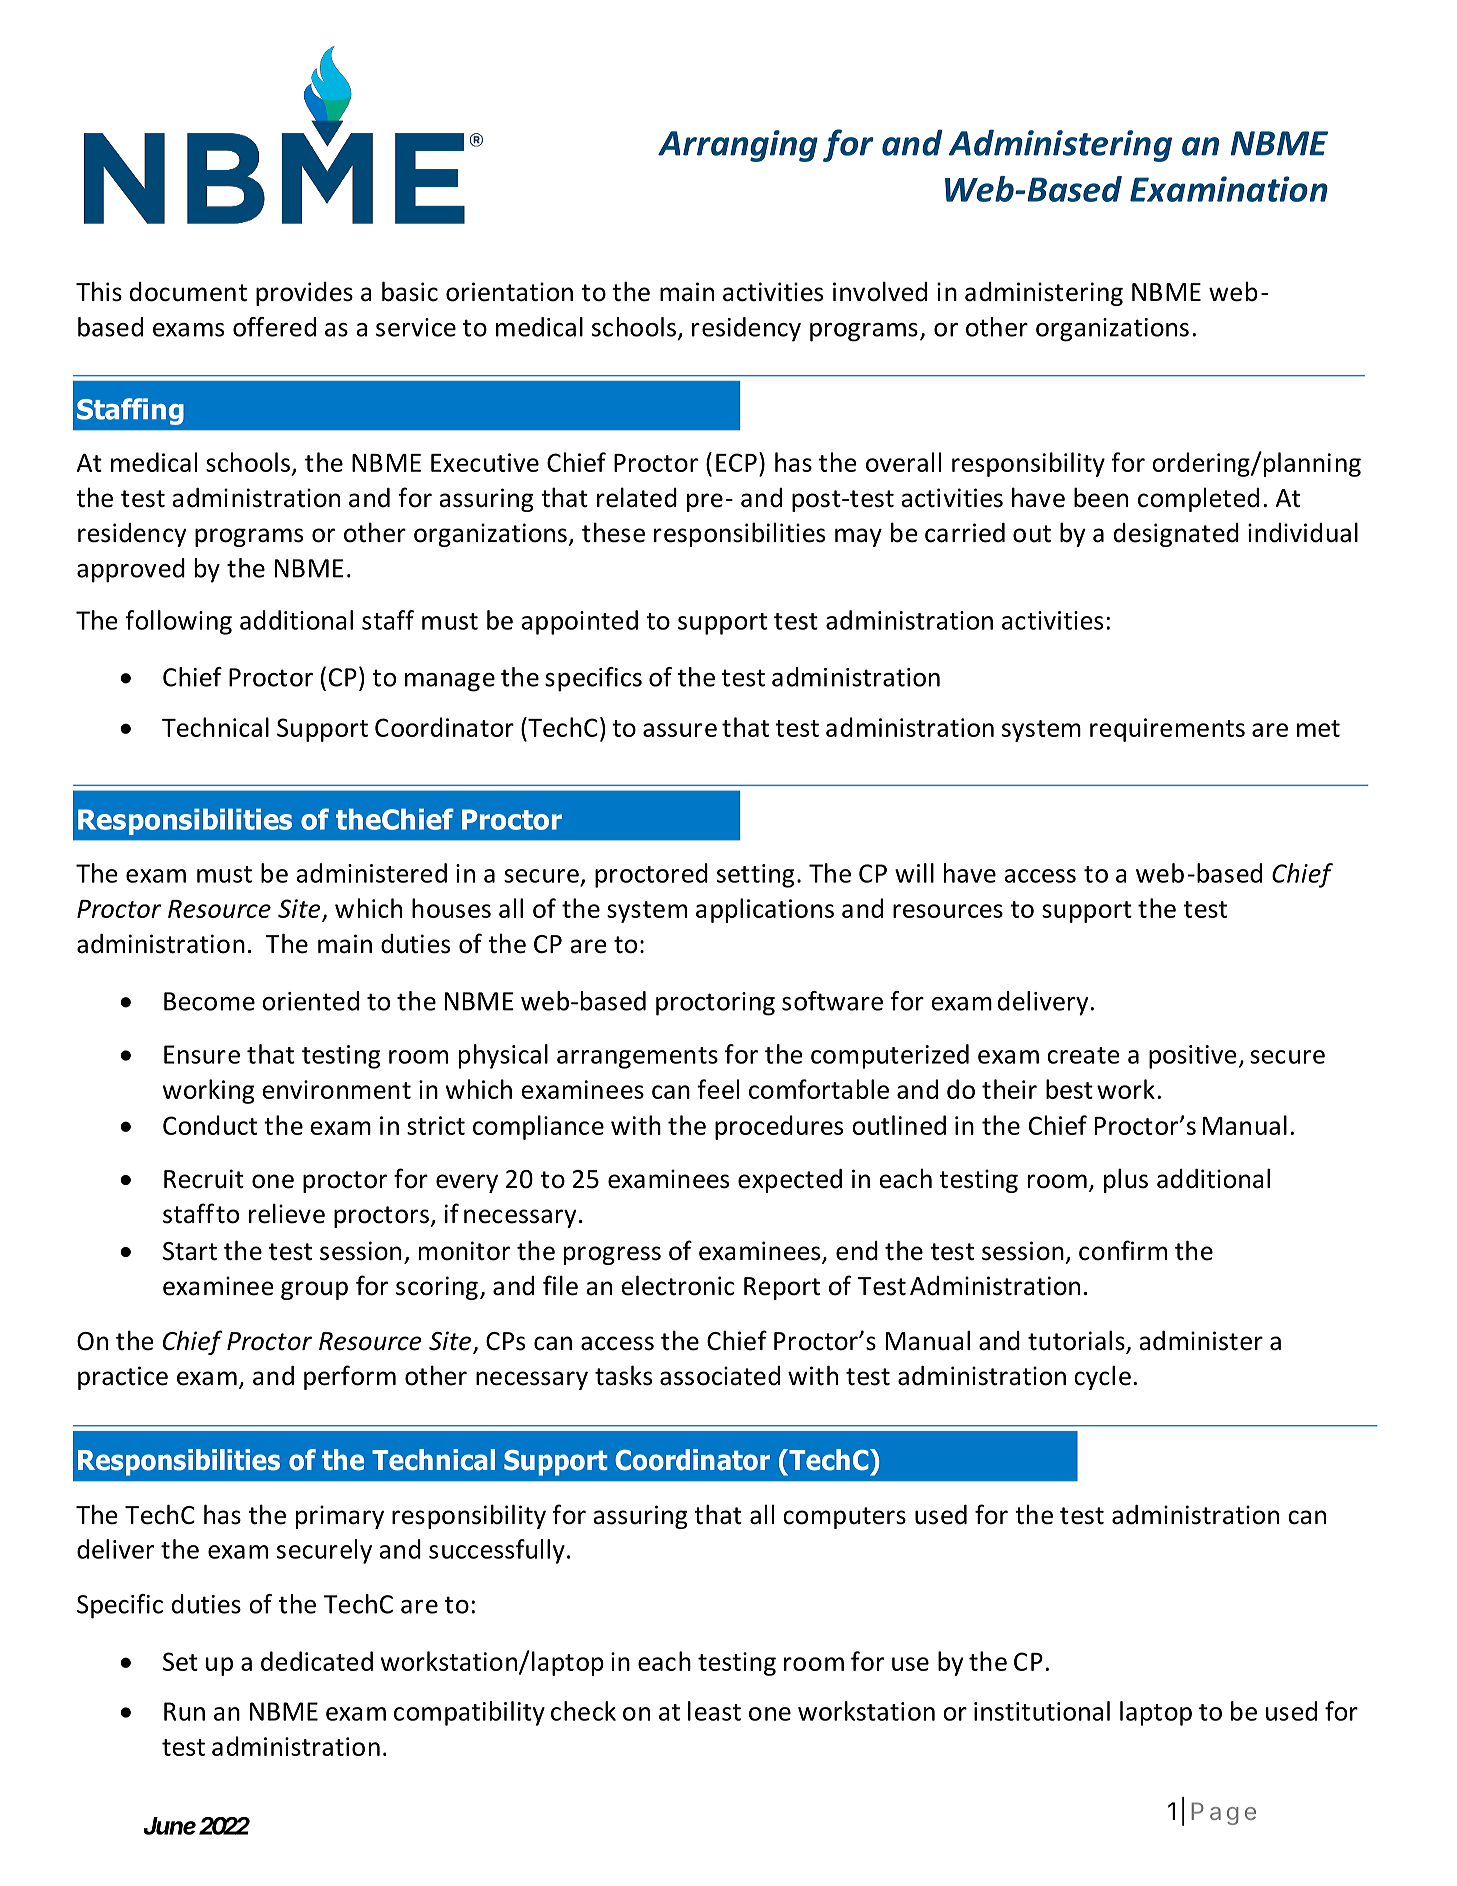  Describe the element at coordinates (209, 1001) in the image. I see `Become` at that location.
